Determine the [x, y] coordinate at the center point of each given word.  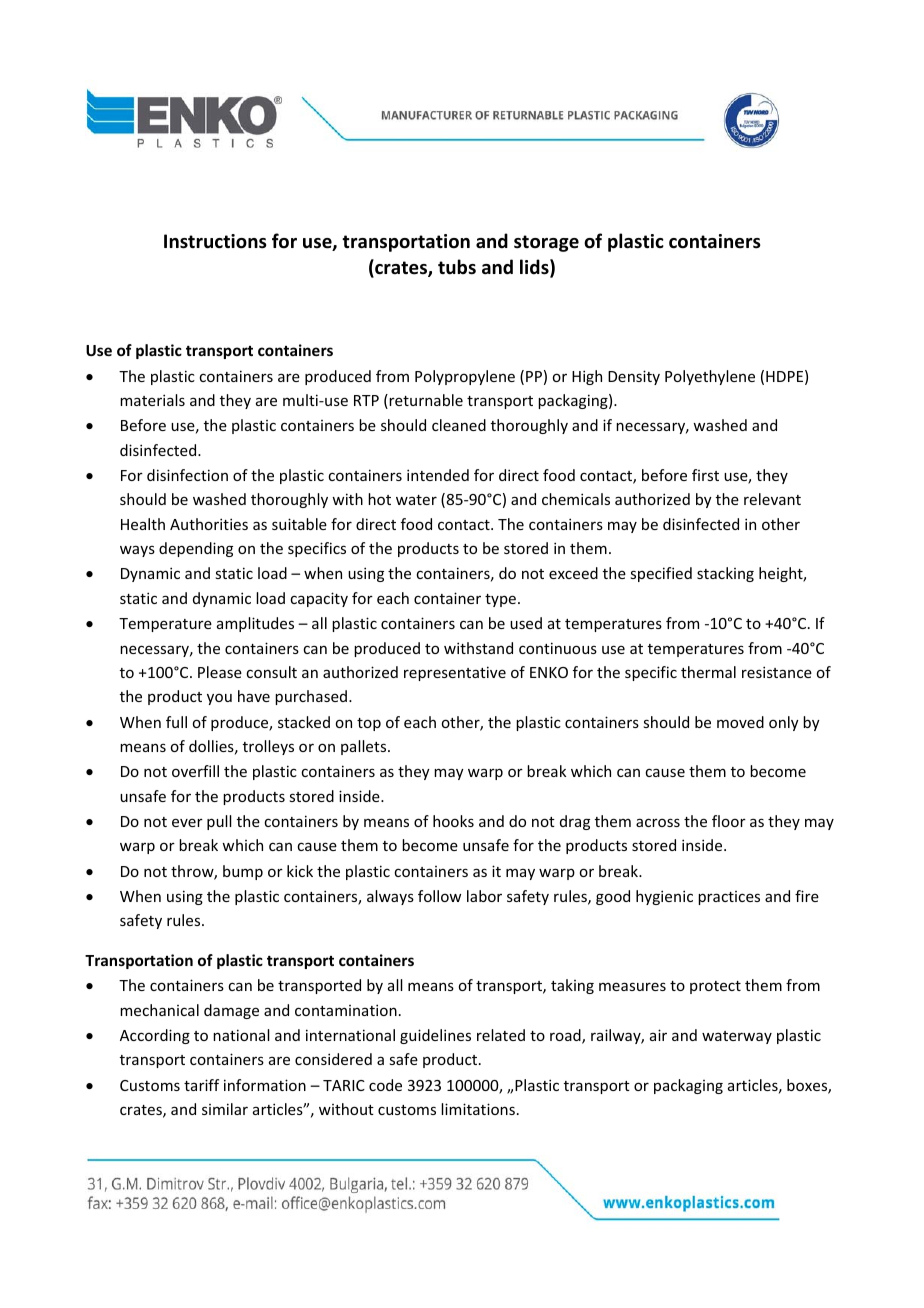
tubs [457, 267]
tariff [201, 1085]
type [500, 600]
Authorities [209, 524]
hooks [453, 821]
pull [219, 822]
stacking [725, 574]
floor [729, 821]
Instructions [215, 241]
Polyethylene [710, 377]
